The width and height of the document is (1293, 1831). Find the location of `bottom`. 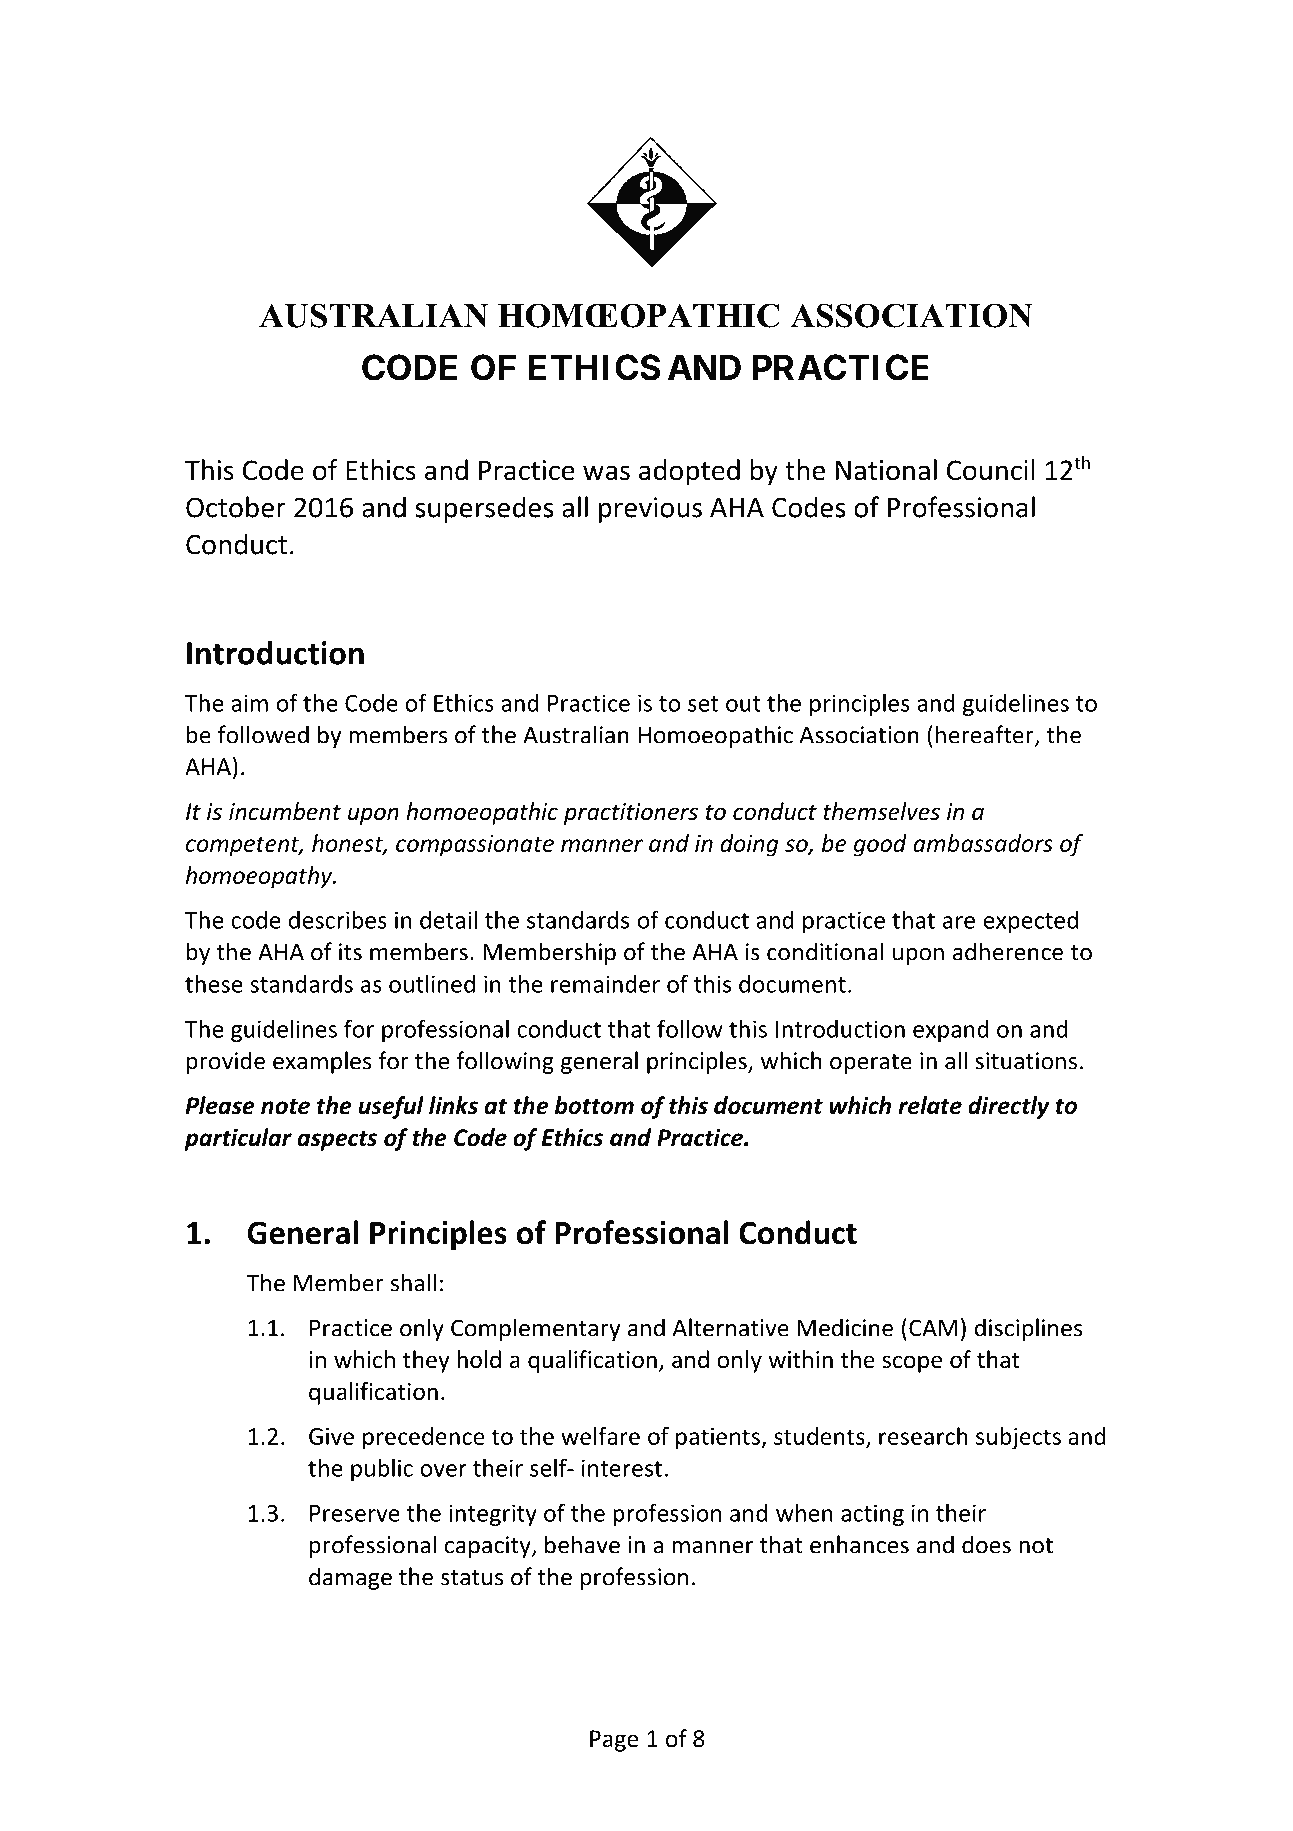

bottom is located at coordinates (594, 1105).
